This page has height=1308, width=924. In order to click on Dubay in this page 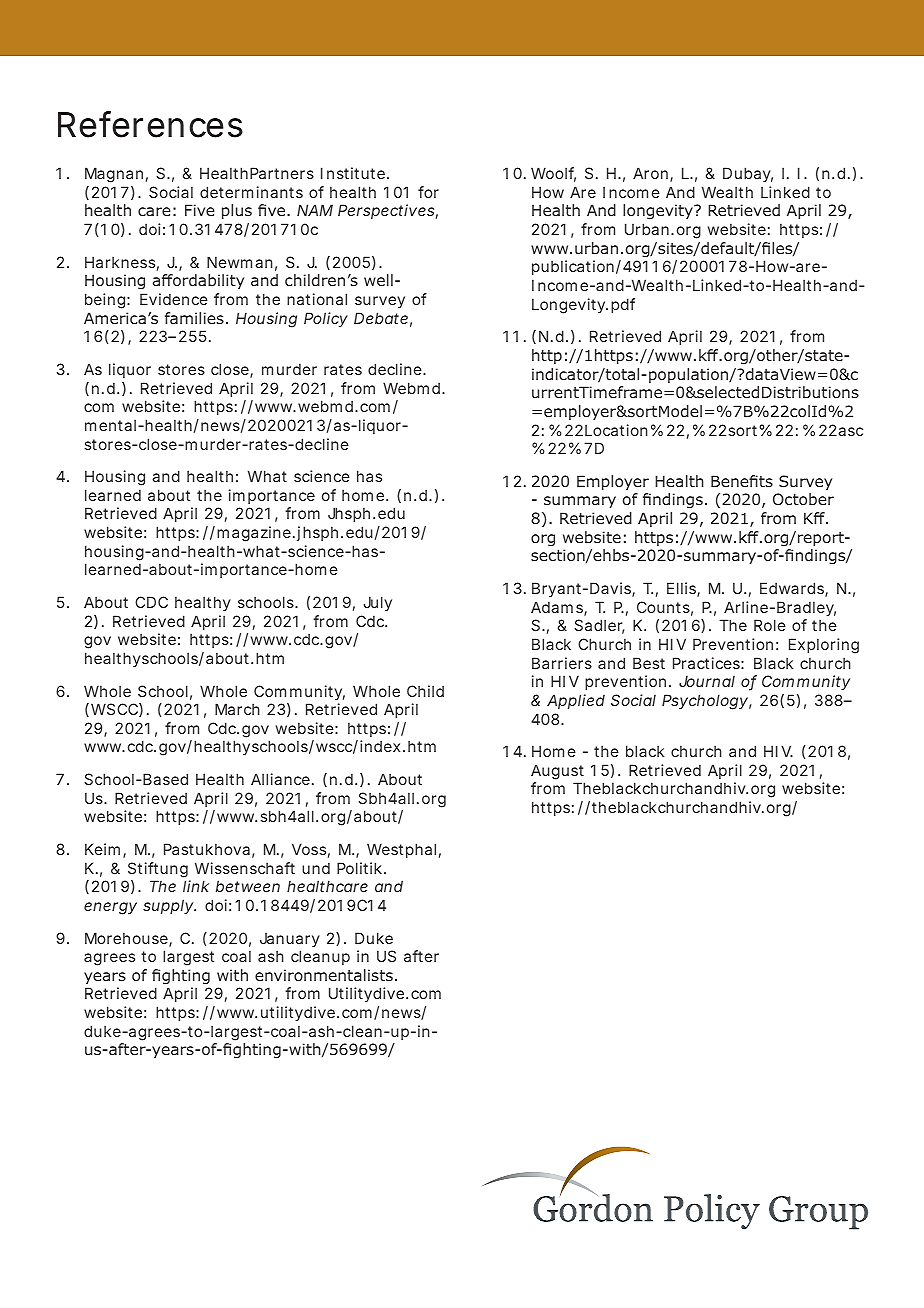, I will do `click(748, 174)`.
